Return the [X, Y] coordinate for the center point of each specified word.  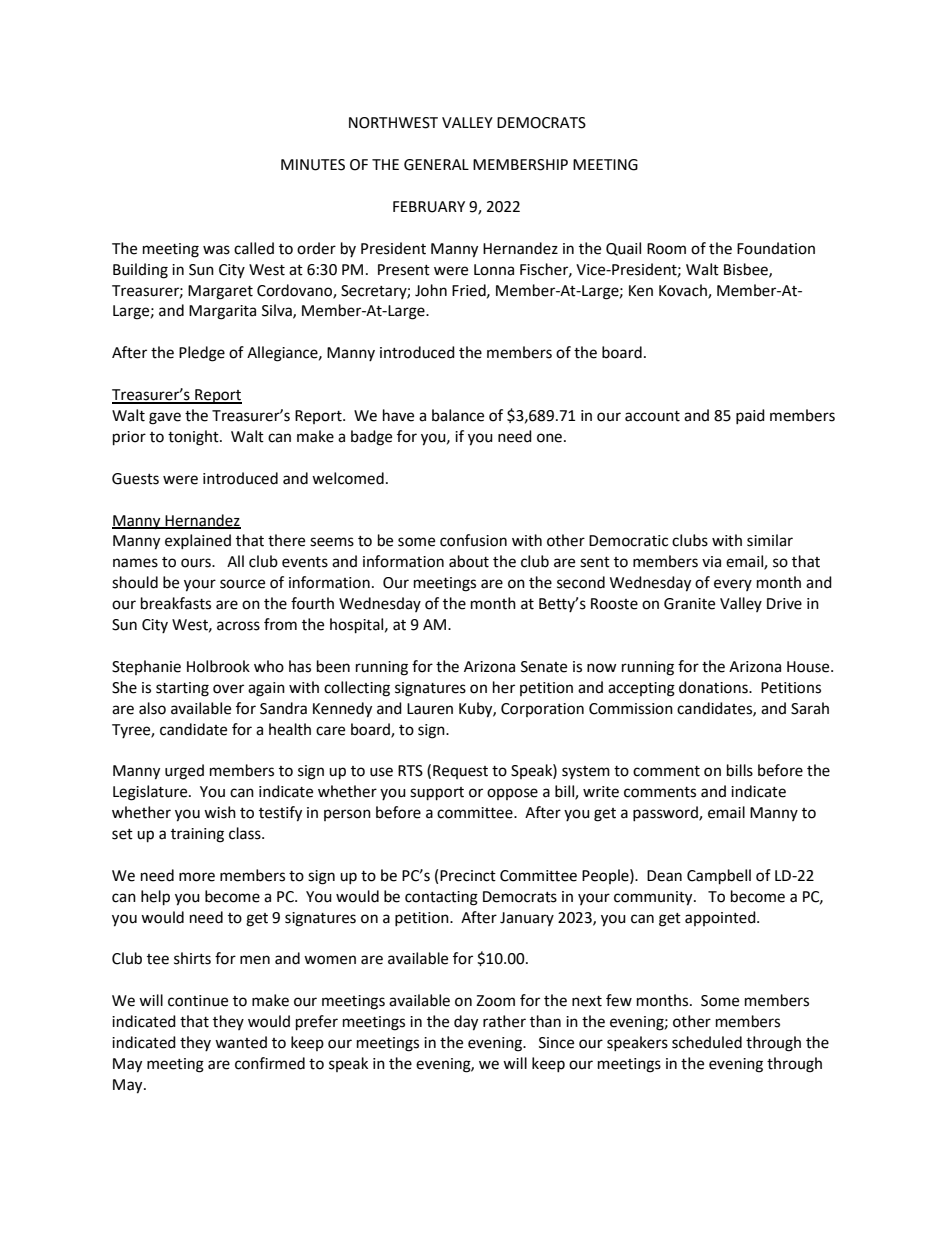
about [469, 561]
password [666, 813]
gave [165, 418]
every [733, 585]
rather [504, 1021]
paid [750, 416]
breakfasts [176, 603]
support [437, 794]
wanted [241, 1042]
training [197, 835]
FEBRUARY [429, 207]
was [216, 250]
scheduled [707, 1042]
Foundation [776, 248]
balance [458, 415]
